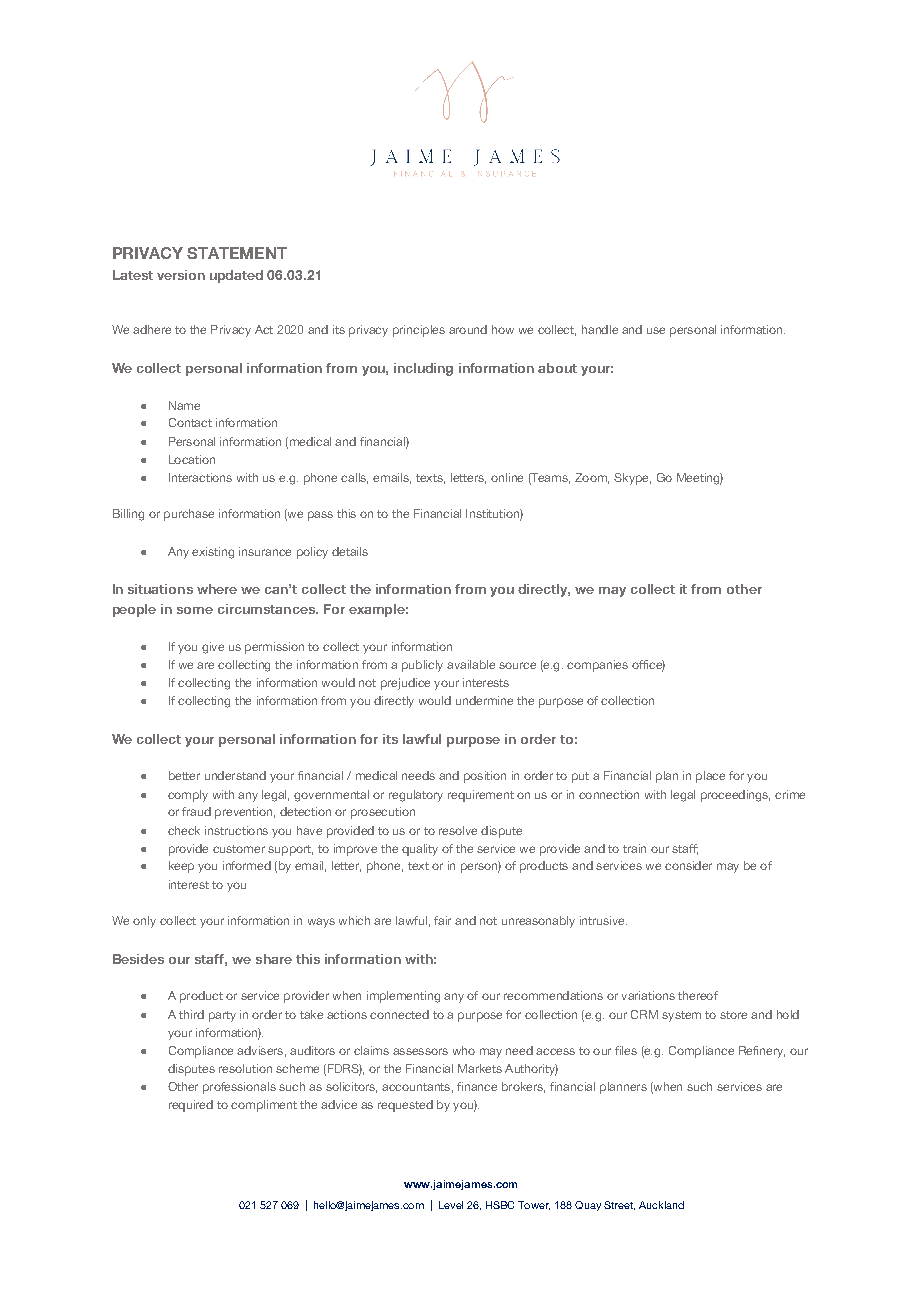 This page has height=1308, width=924. Describe the element at coordinates (420, 850) in the page. I see `quality` at that location.
